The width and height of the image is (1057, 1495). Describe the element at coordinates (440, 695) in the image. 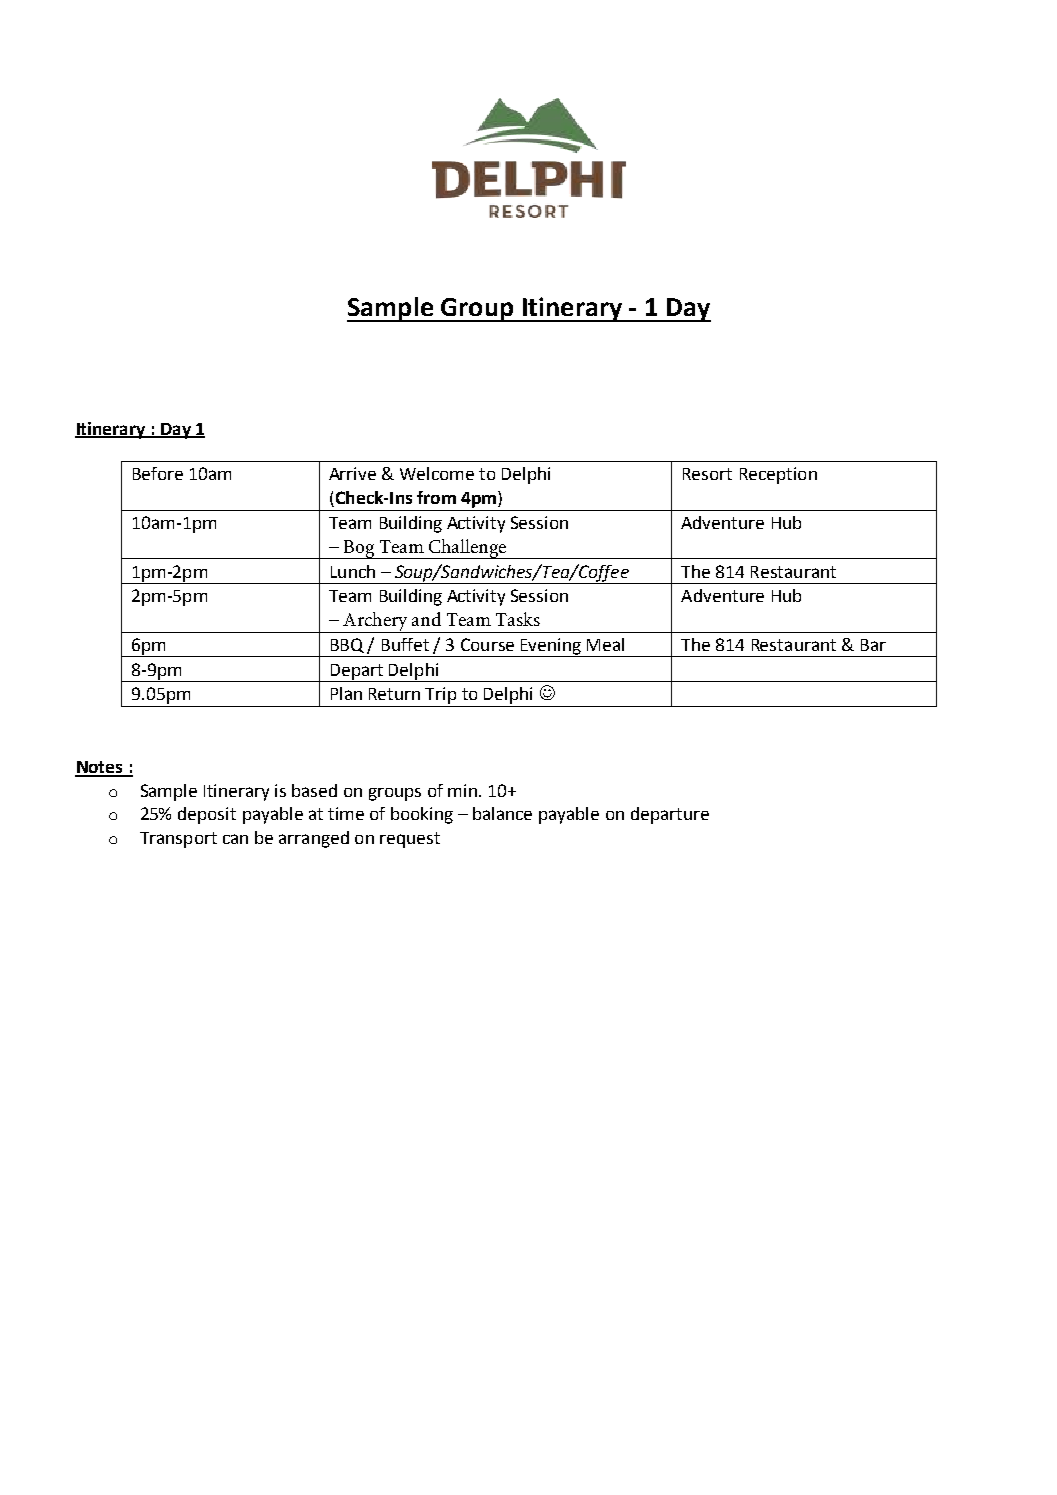

I see `Trip` at that location.
